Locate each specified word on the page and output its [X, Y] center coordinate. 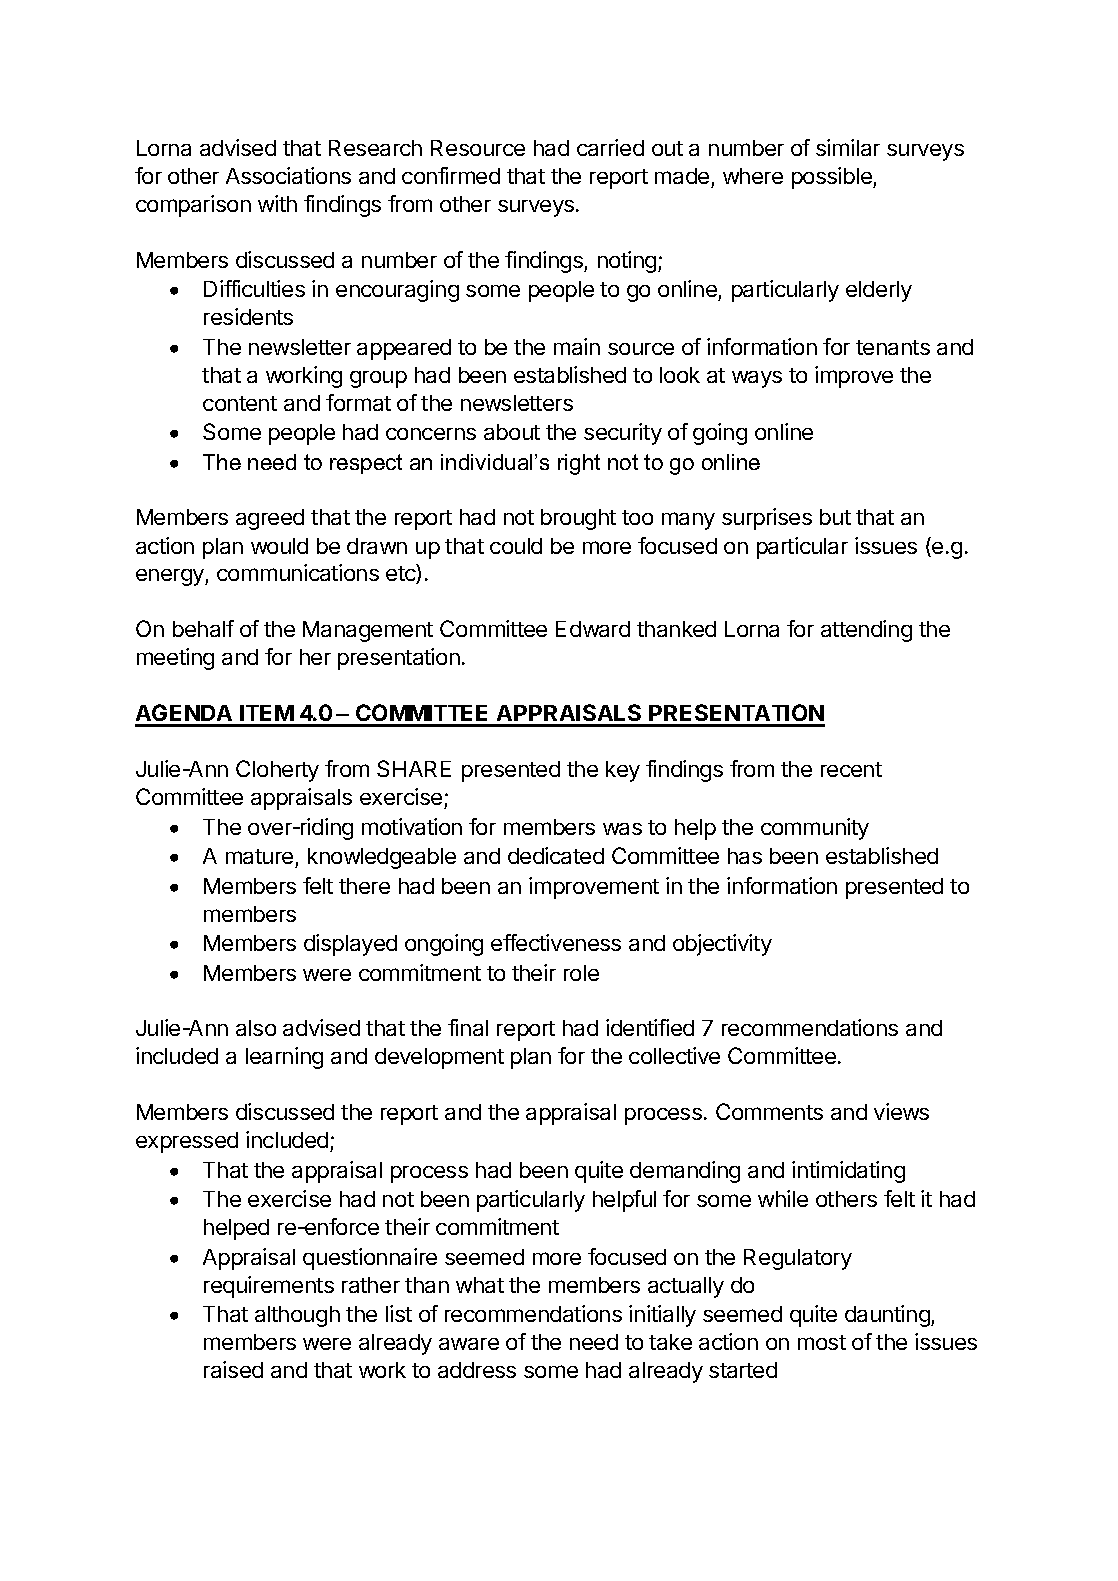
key [623, 771]
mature [259, 856]
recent [851, 769]
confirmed [451, 175]
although [297, 1316]
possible [833, 178]
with [277, 203]
